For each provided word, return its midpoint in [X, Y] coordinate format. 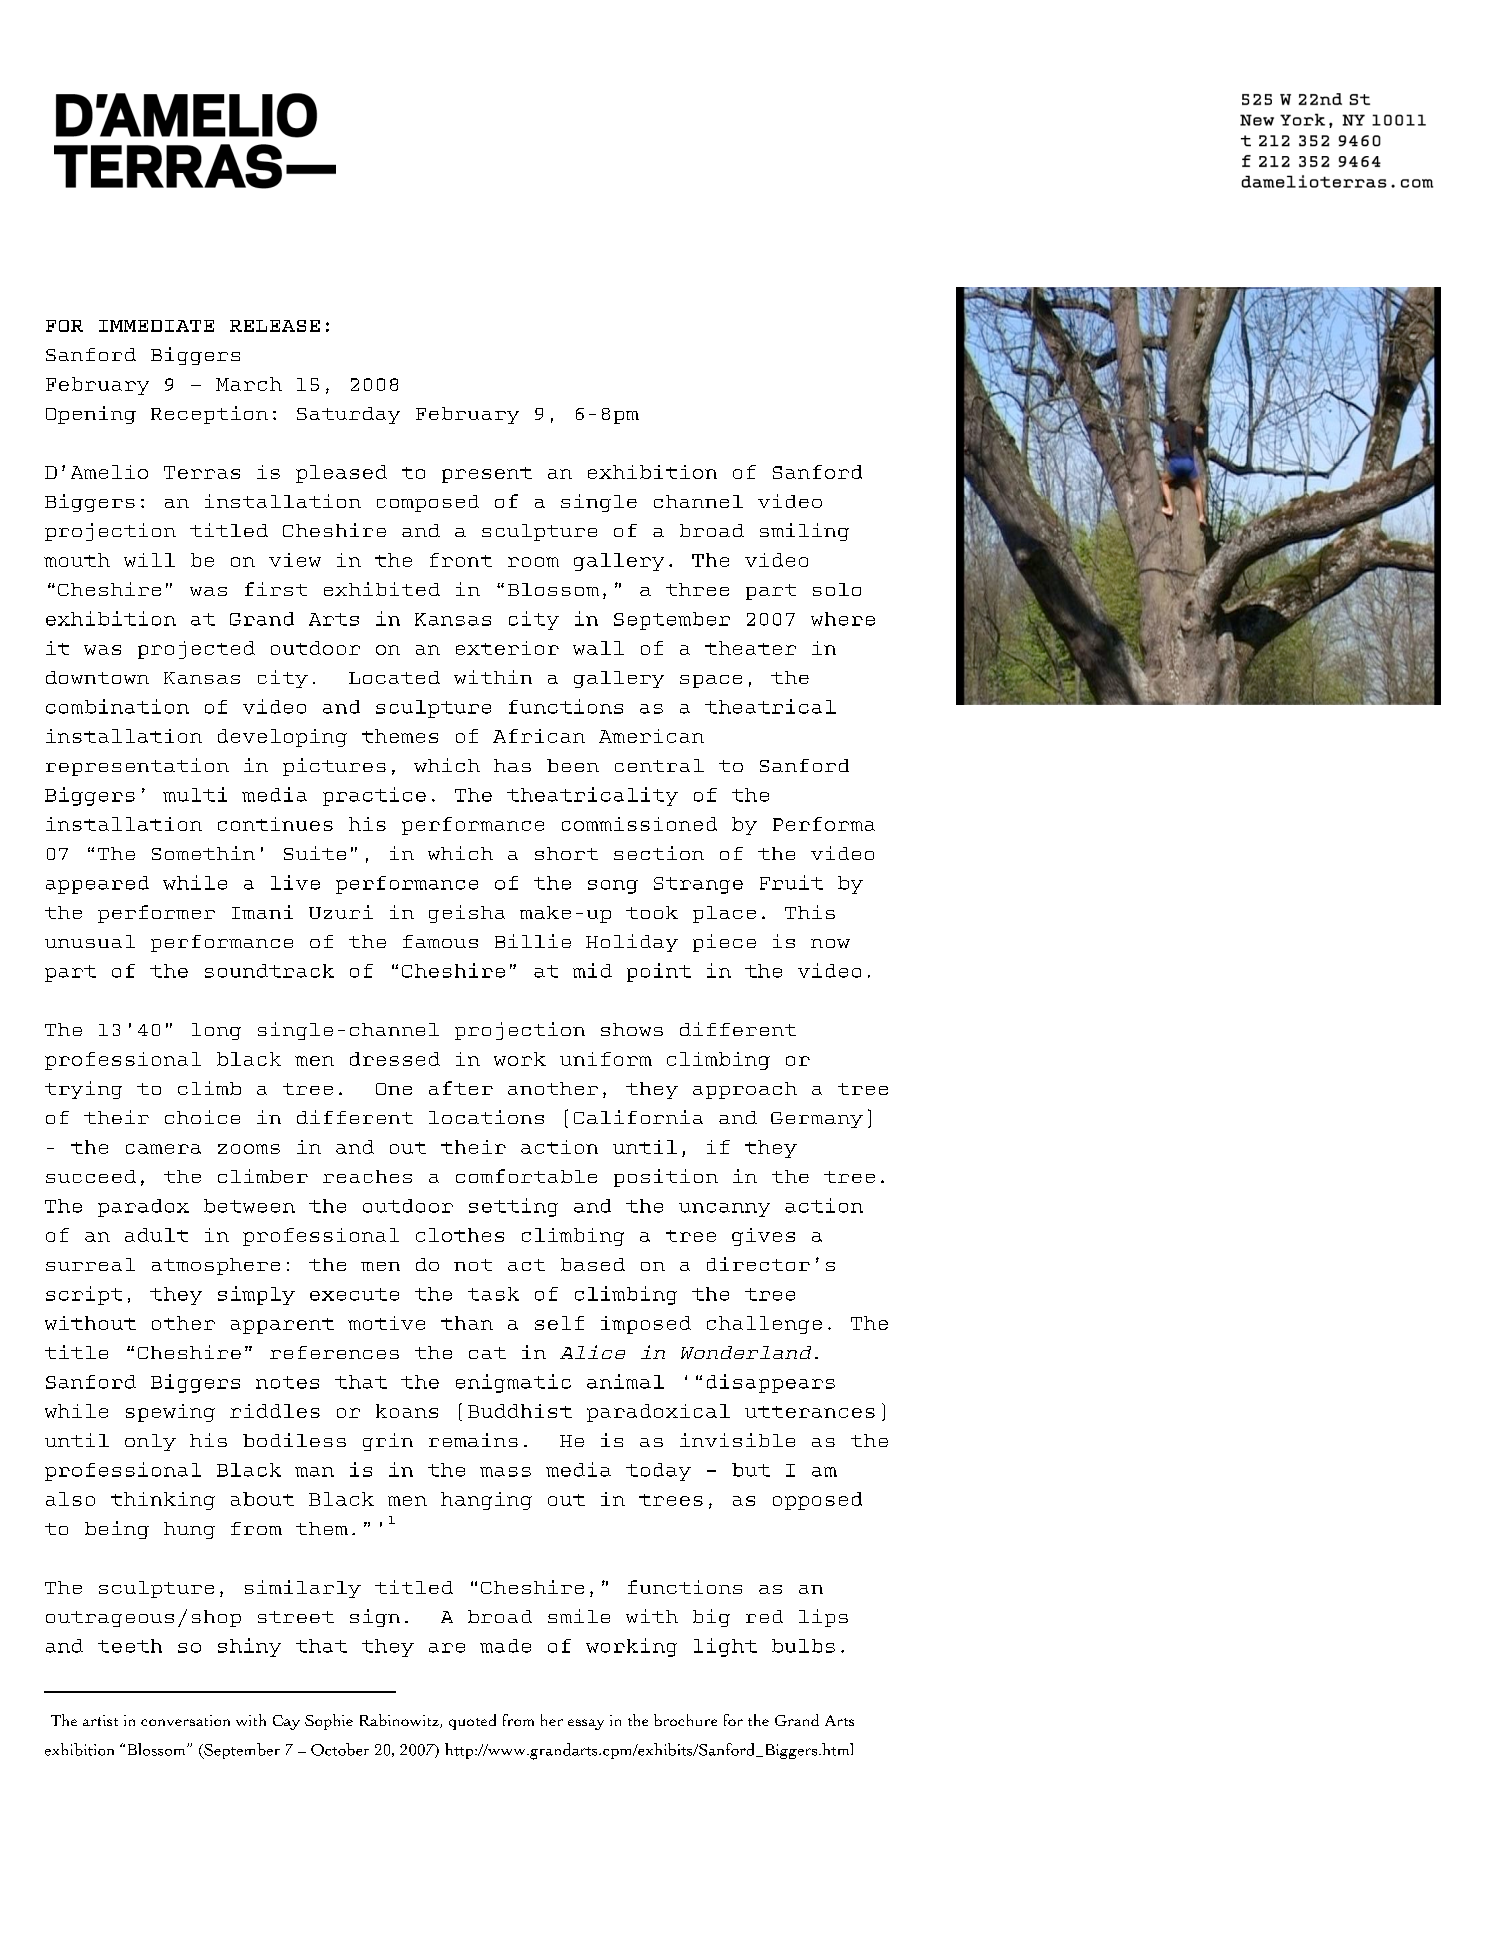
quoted [472, 1722]
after [461, 1088]
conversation [185, 1720]
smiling [804, 532]
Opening [91, 415]
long [216, 1031]
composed [428, 503]
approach [745, 1090]
